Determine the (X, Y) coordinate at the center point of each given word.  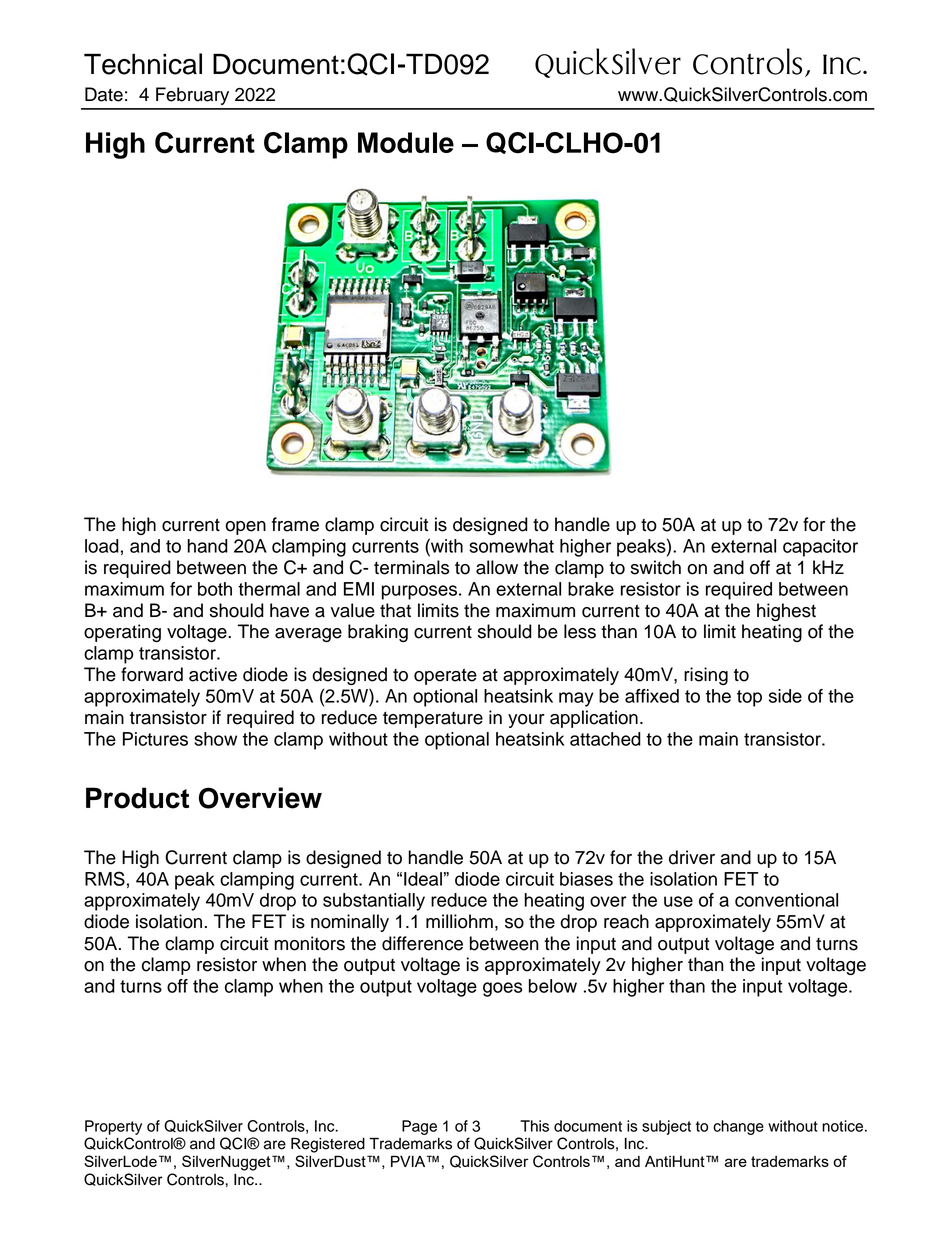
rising (706, 676)
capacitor (820, 548)
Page (419, 1127)
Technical (143, 64)
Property (113, 1127)
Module (406, 142)
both (215, 589)
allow (497, 567)
